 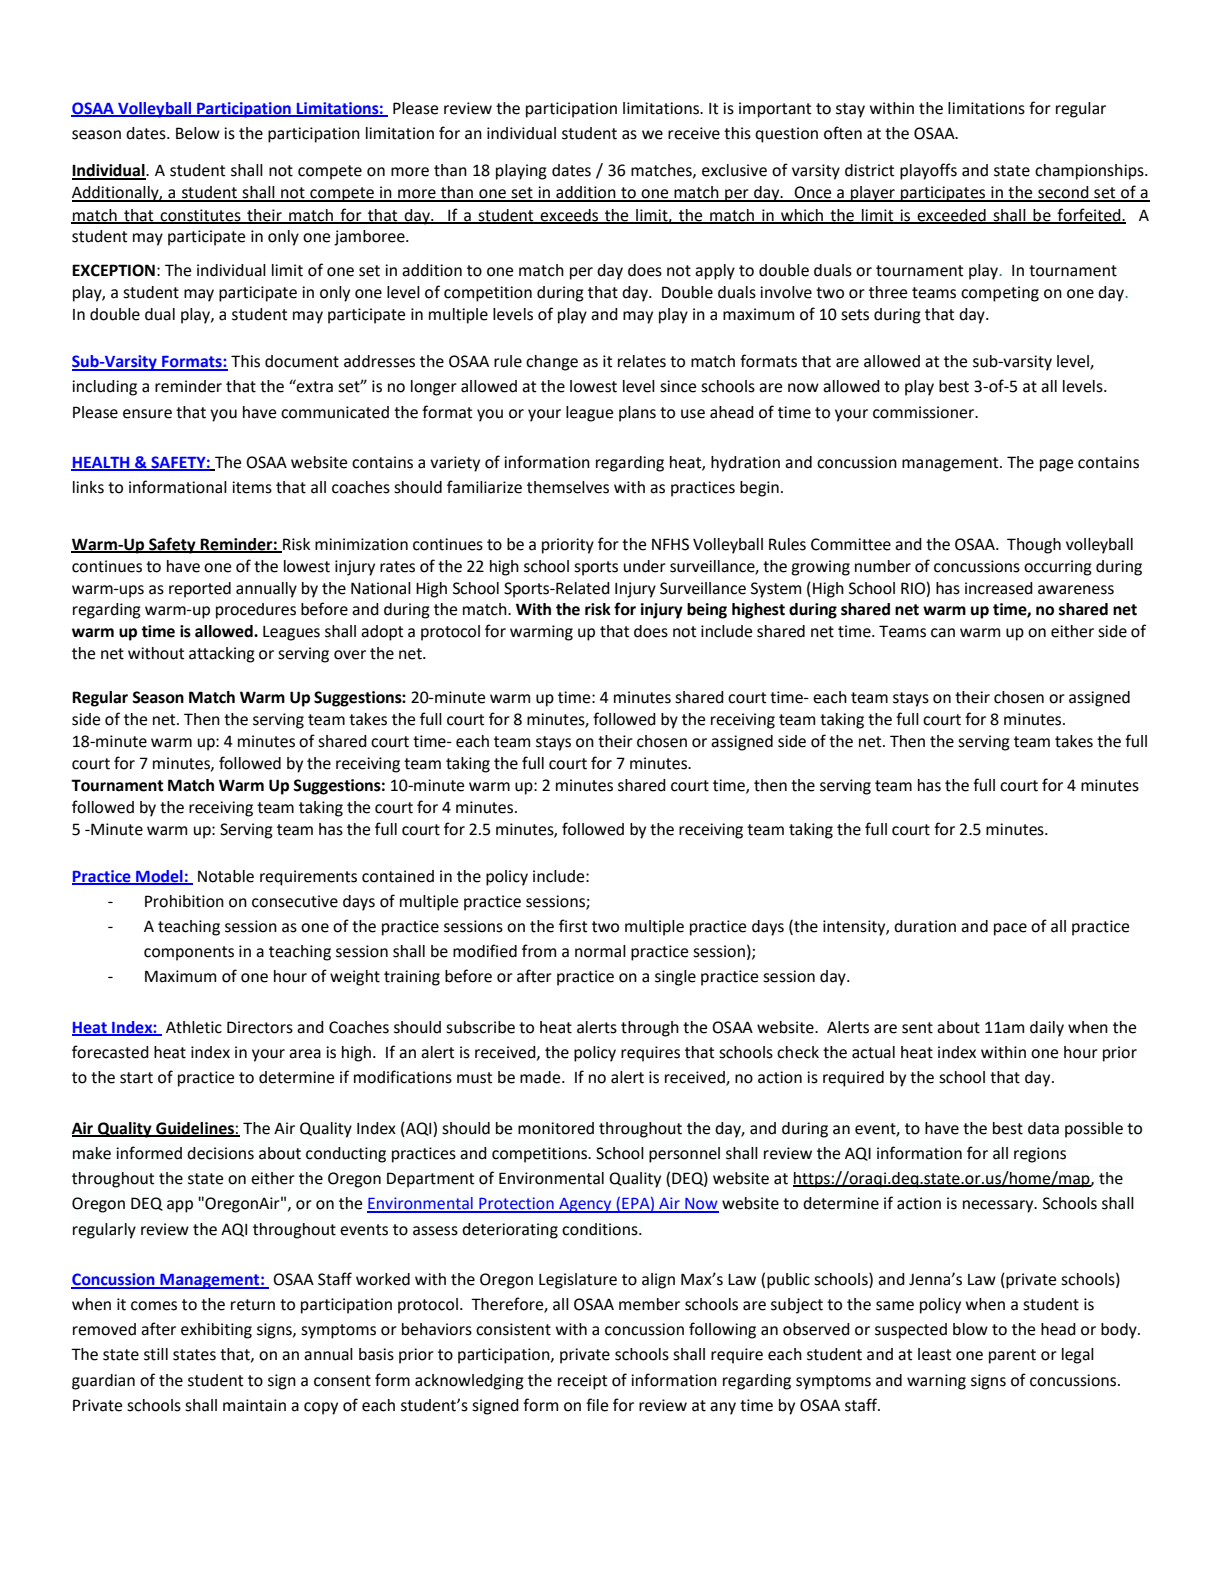 I want to click on exceeds, so click(x=569, y=216).
